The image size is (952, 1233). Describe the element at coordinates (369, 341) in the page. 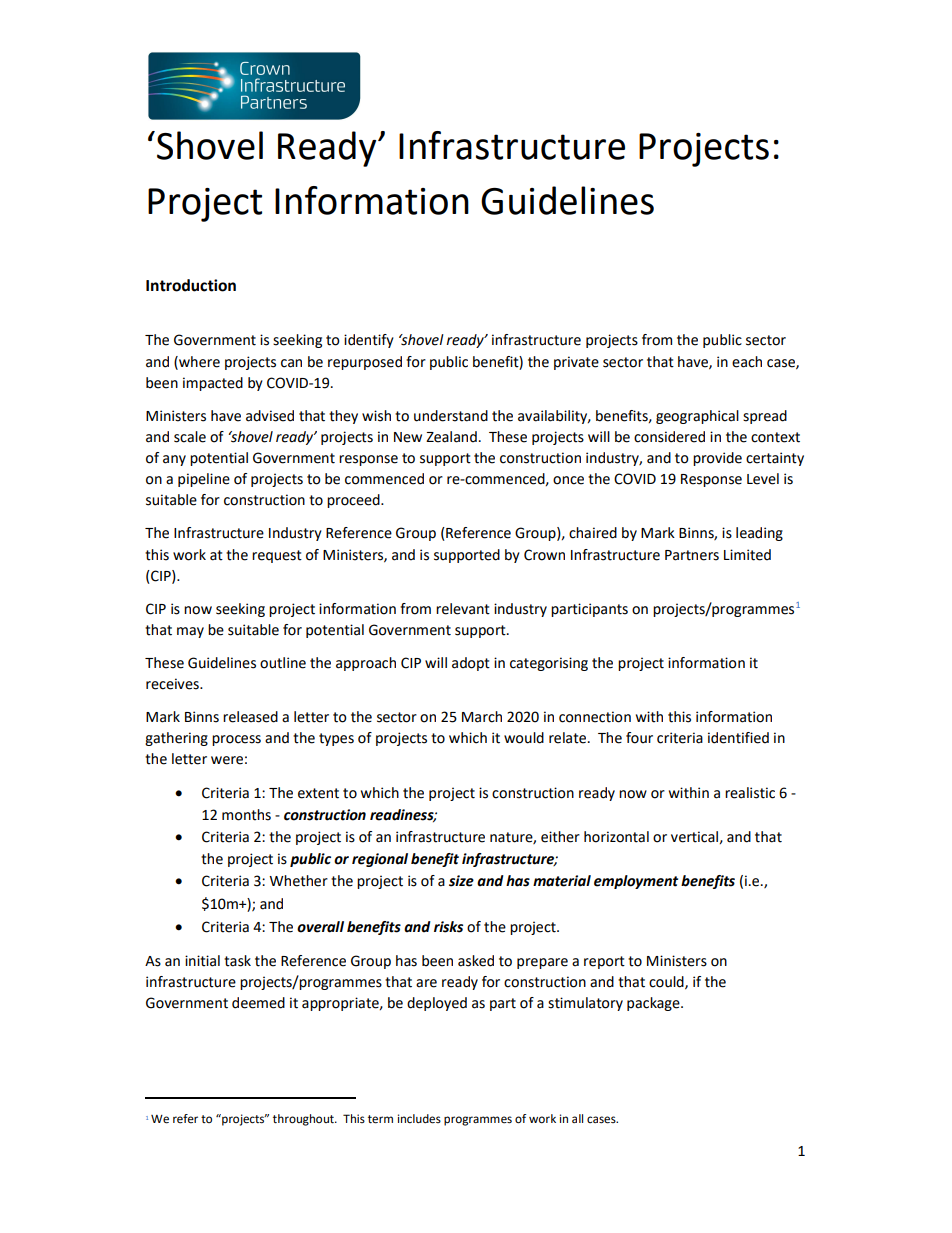

I see `identify` at that location.
